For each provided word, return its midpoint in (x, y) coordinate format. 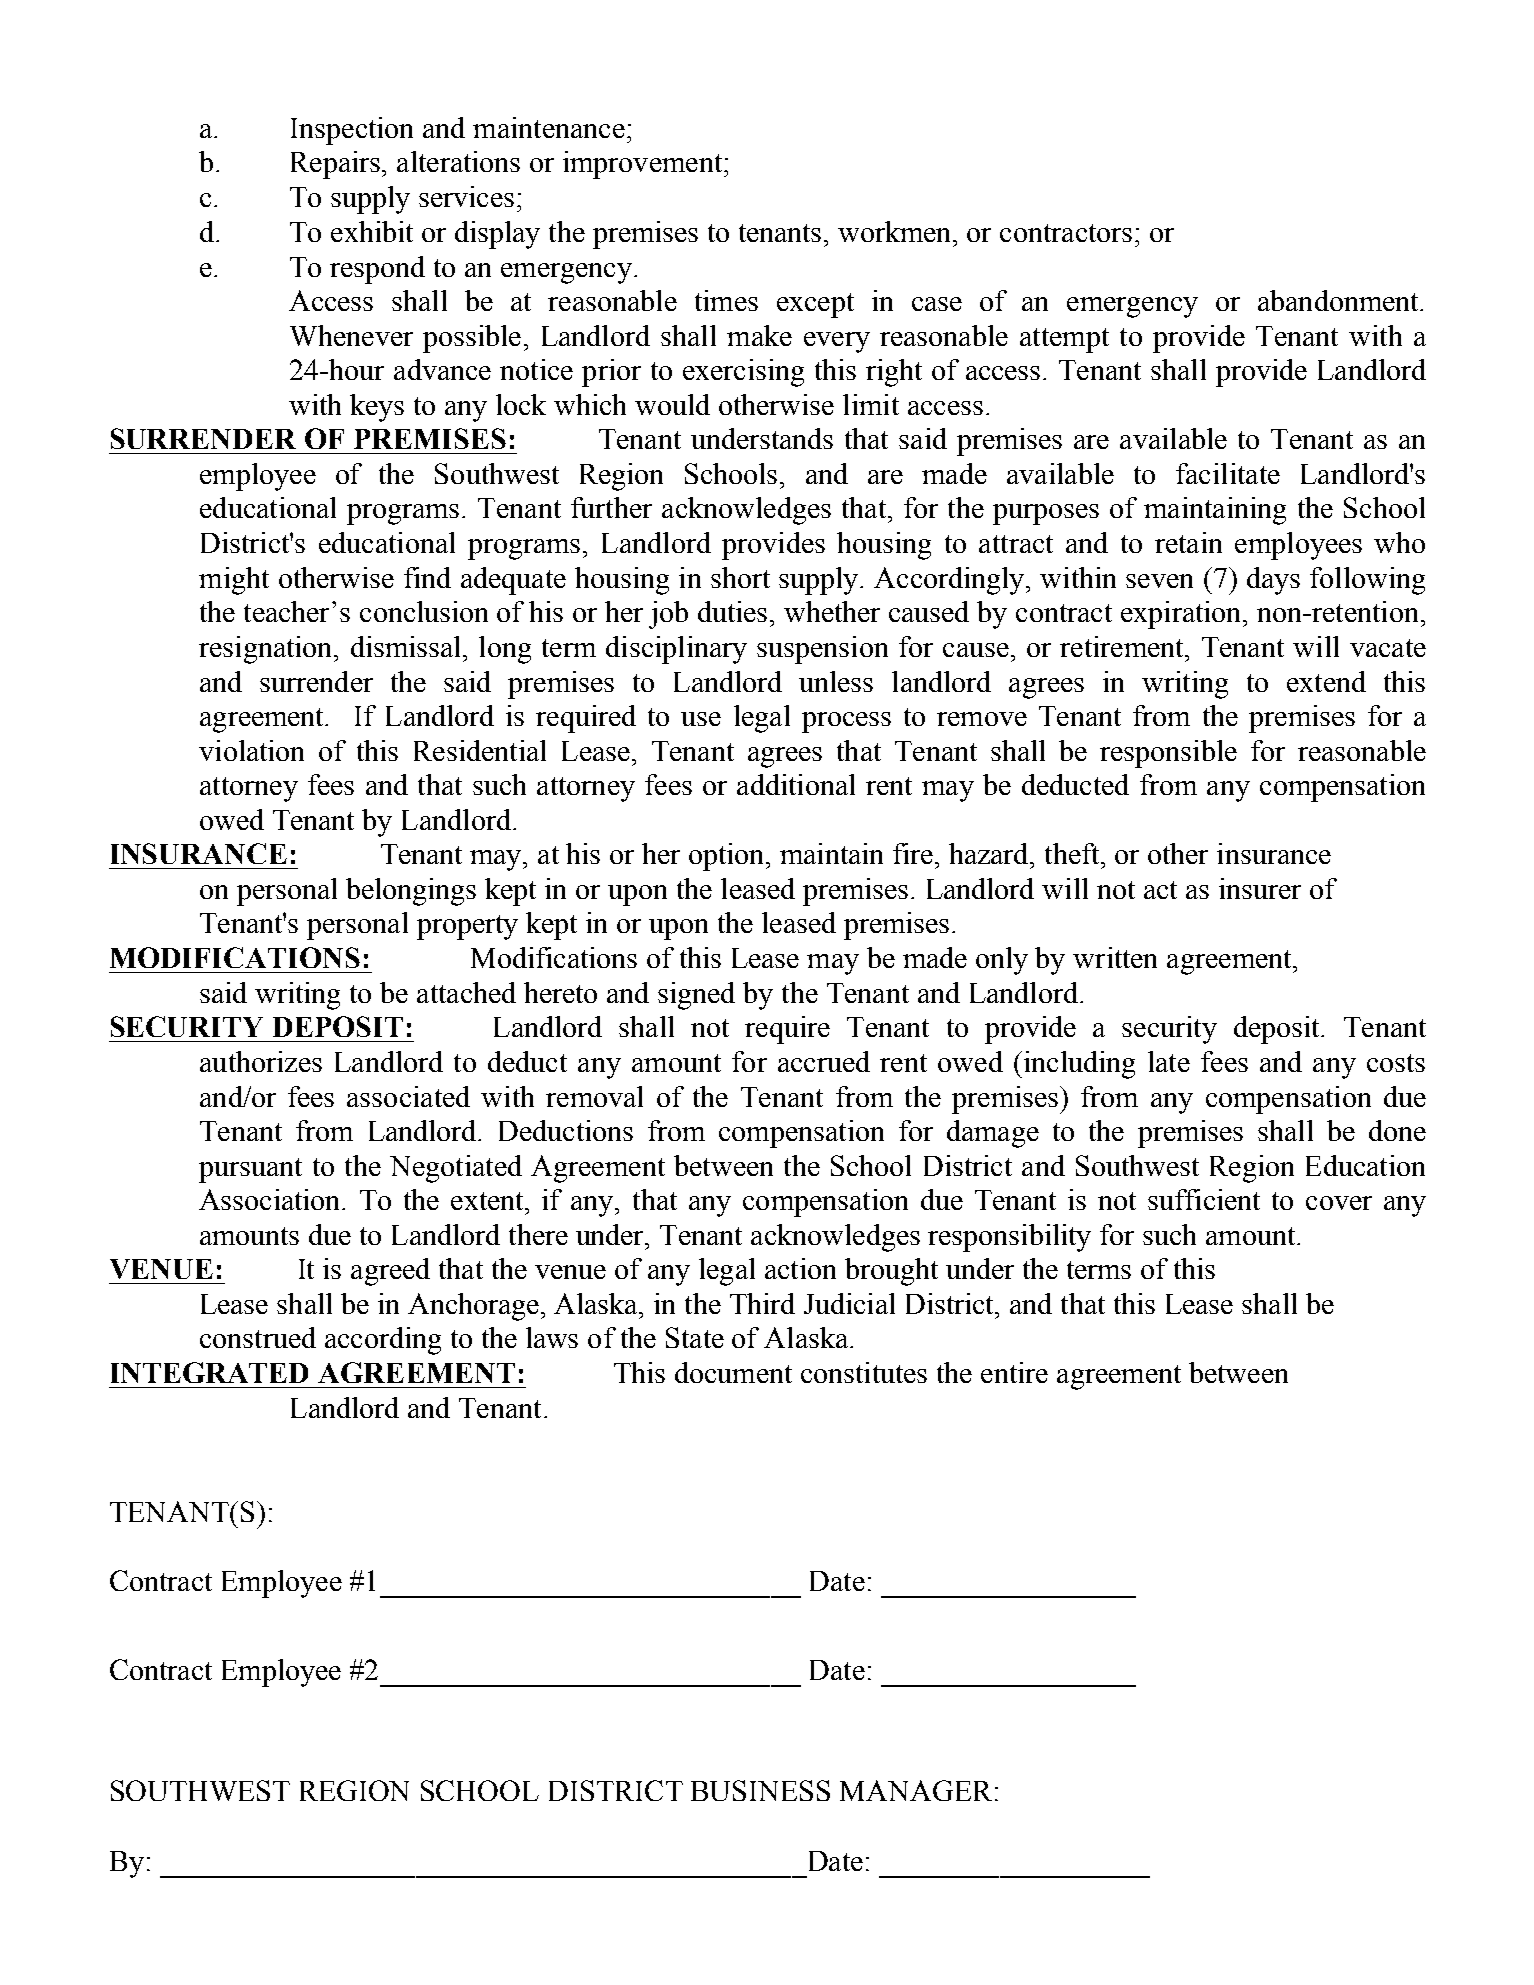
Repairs (337, 165)
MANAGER (916, 1790)
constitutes (864, 1372)
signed (696, 996)
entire (1014, 1372)
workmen (896, 231)
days (1273, 581)
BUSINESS (760, 1790)
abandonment (1339, 300)
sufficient (1204, 1199)
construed (258, 1337)
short (740, 577)
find (427, 577)
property (467, 927)
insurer (1260, 888)
